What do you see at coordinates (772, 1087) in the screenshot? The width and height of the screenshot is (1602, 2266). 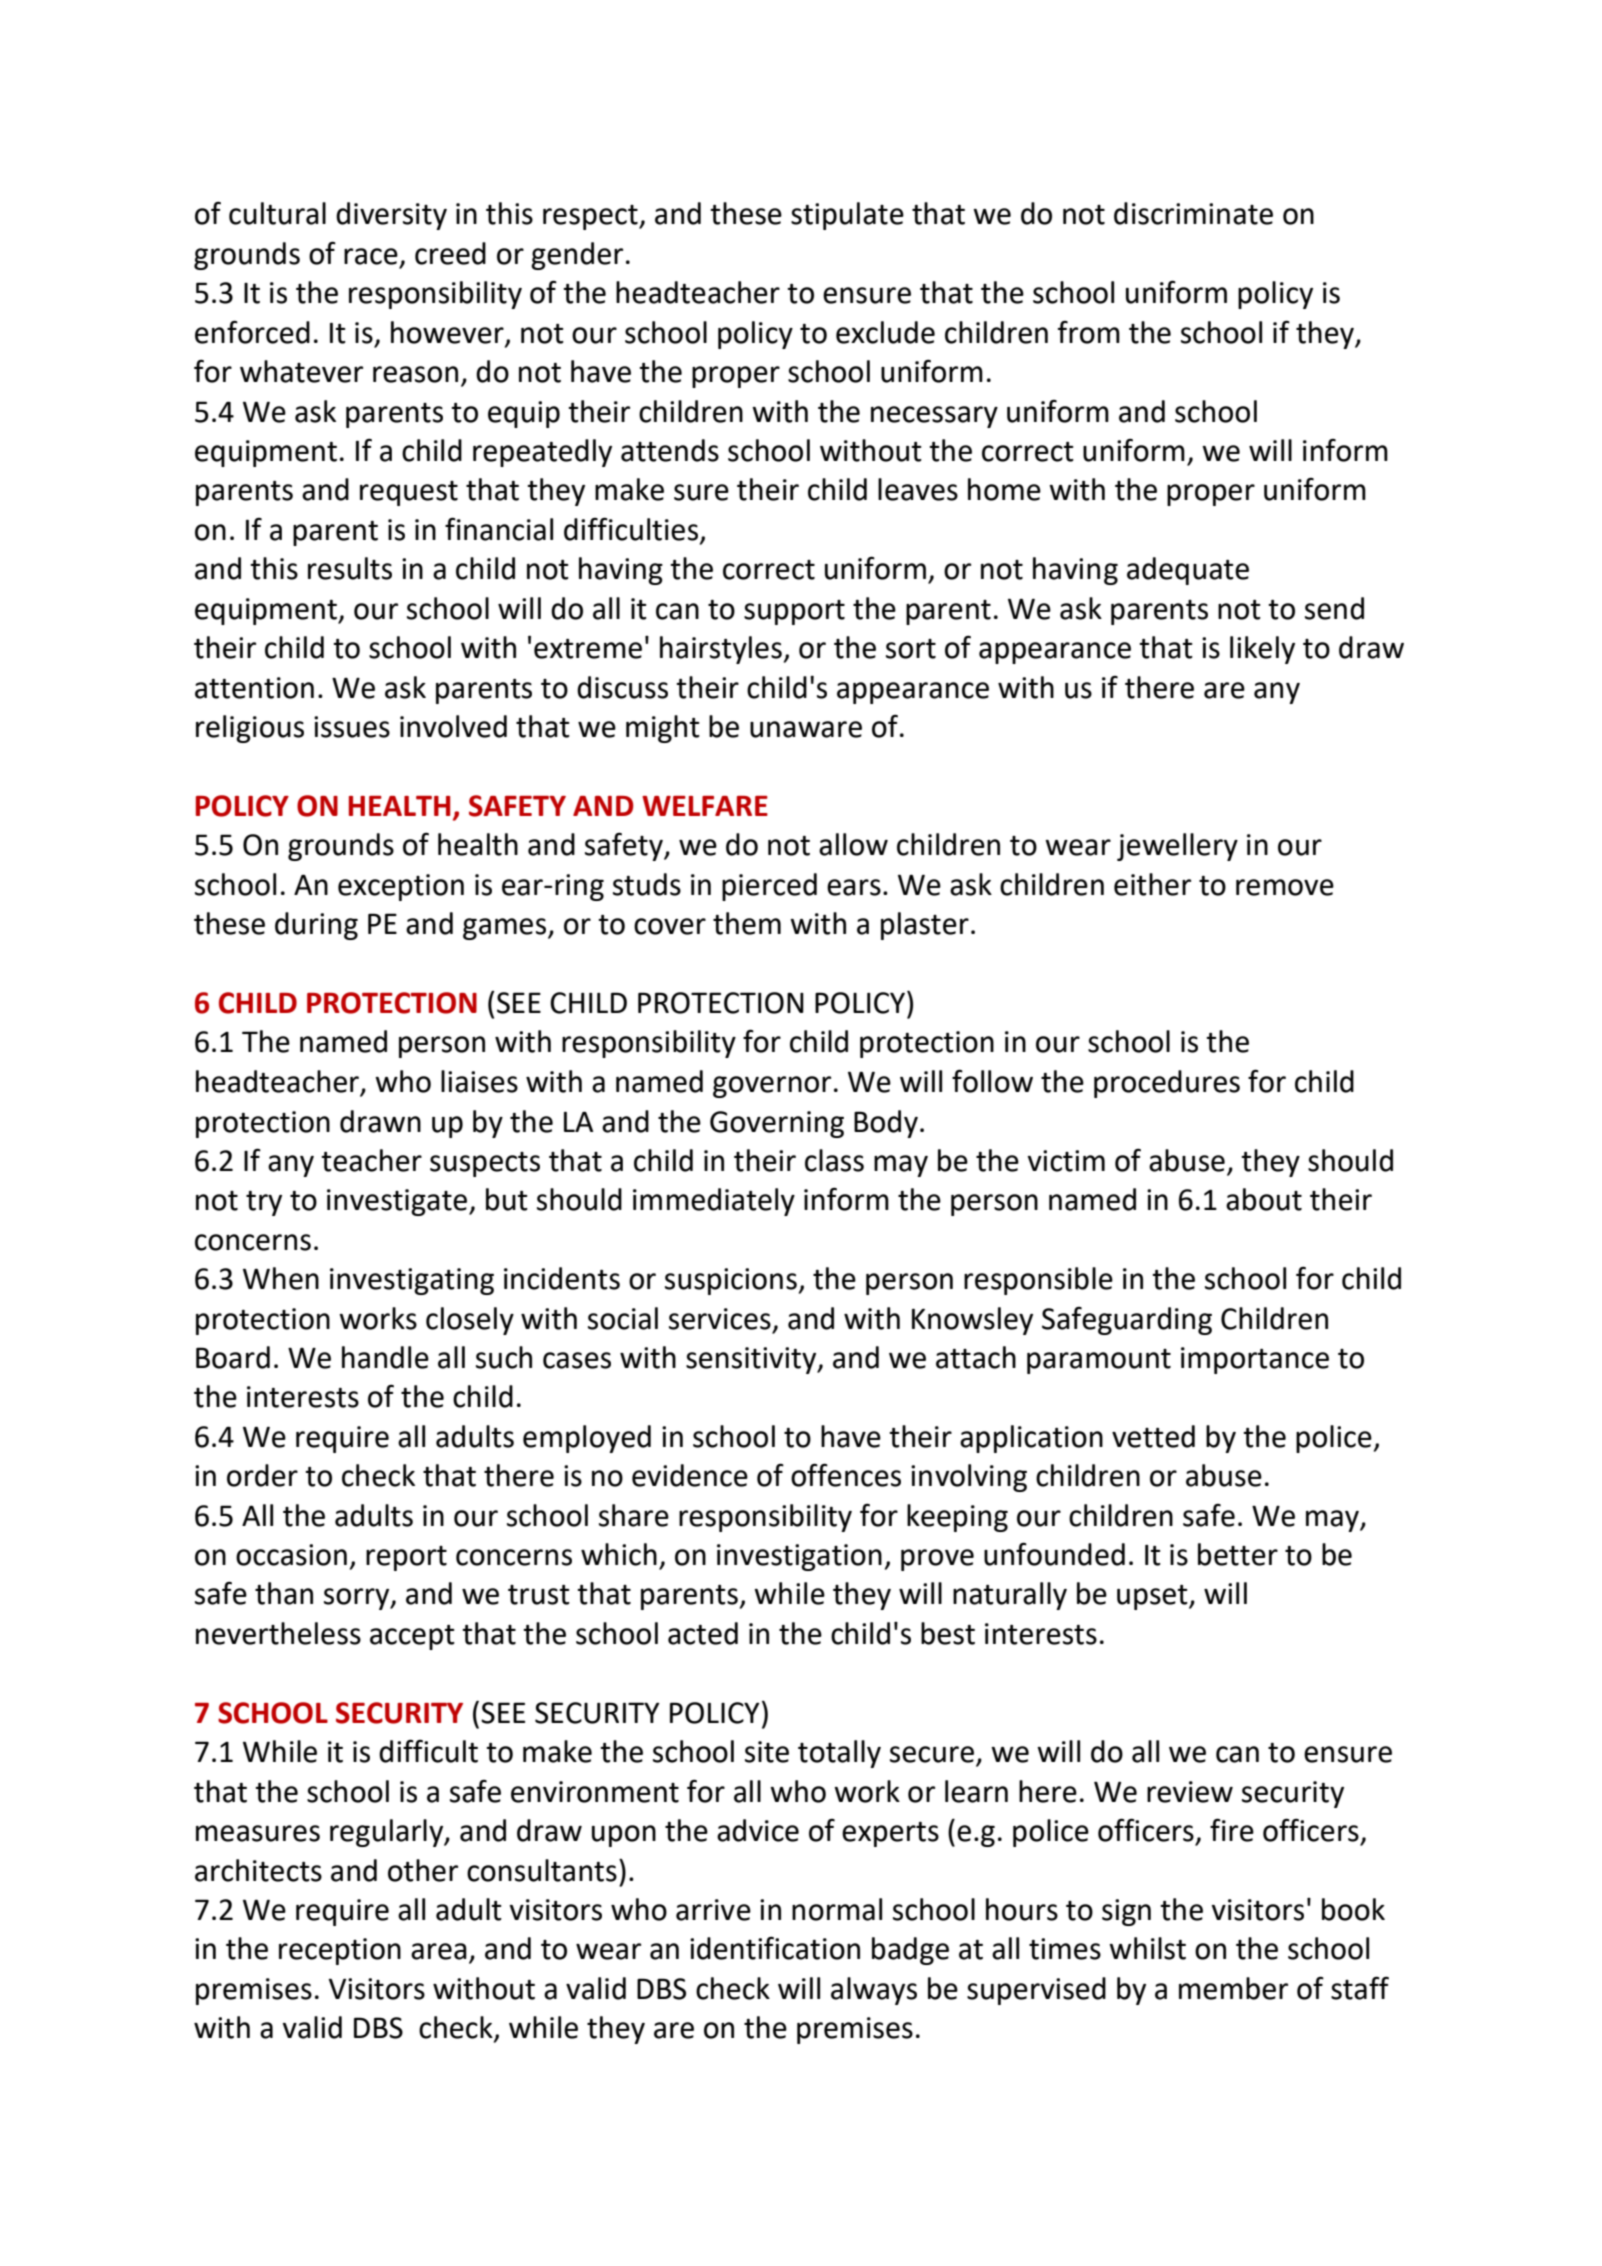 I see `governor` at bounding box center [772, 1087].
